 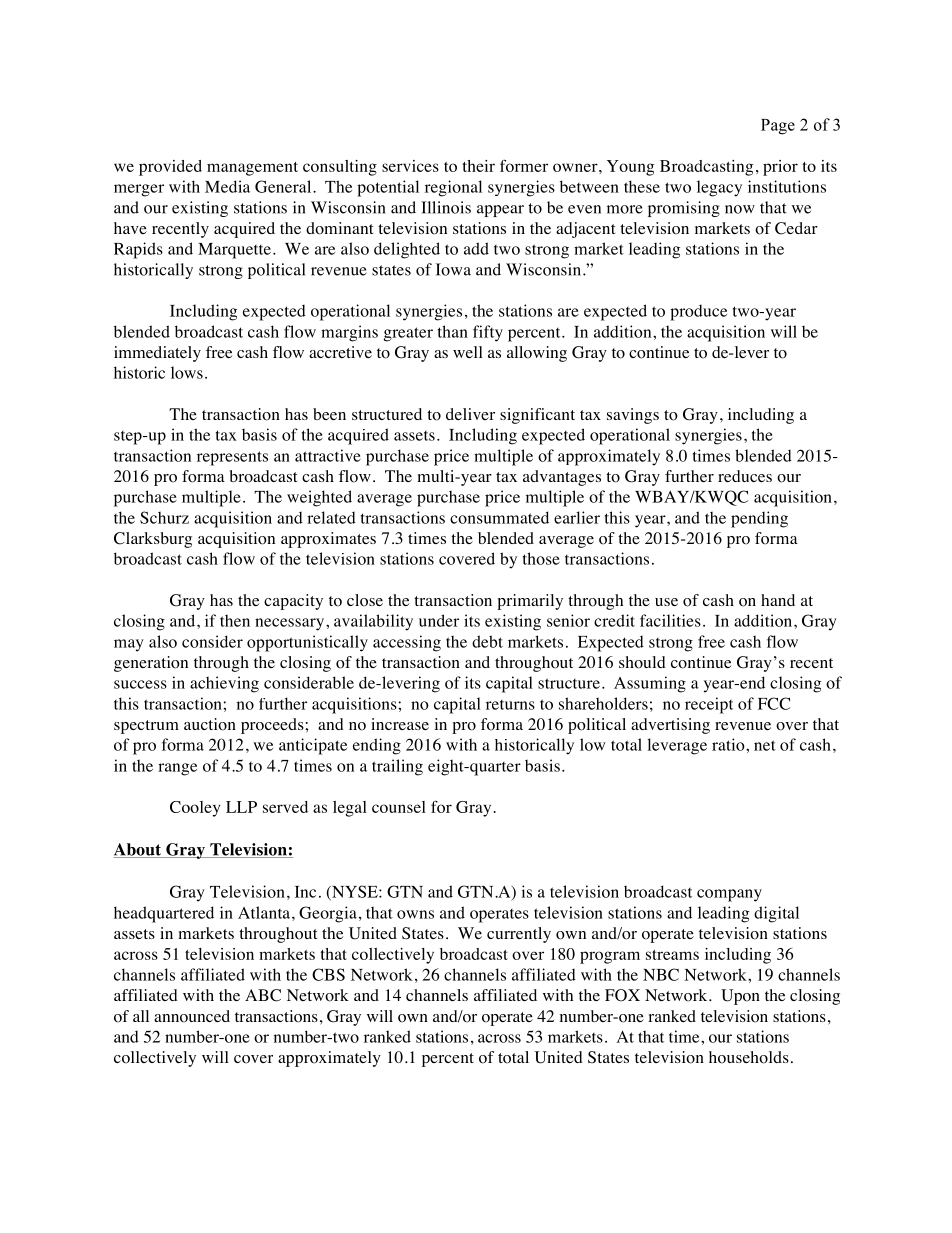 What do you see at coordinates (439, 620) in the image?
I see `under` at bounding box center [439, 620].
